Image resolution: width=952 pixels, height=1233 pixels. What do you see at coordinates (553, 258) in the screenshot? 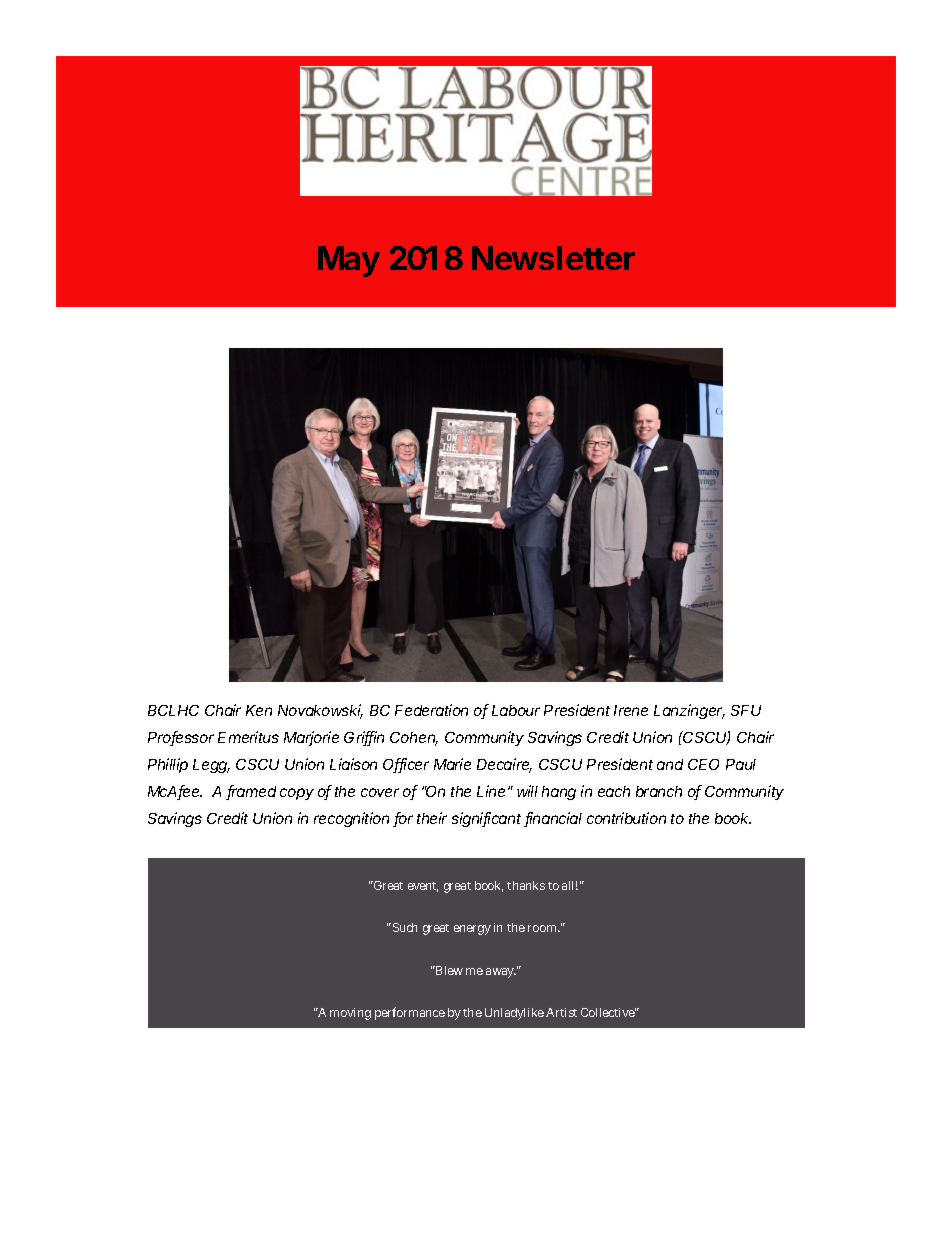
I see `Newsletter` at bounding box center [553, 258].
